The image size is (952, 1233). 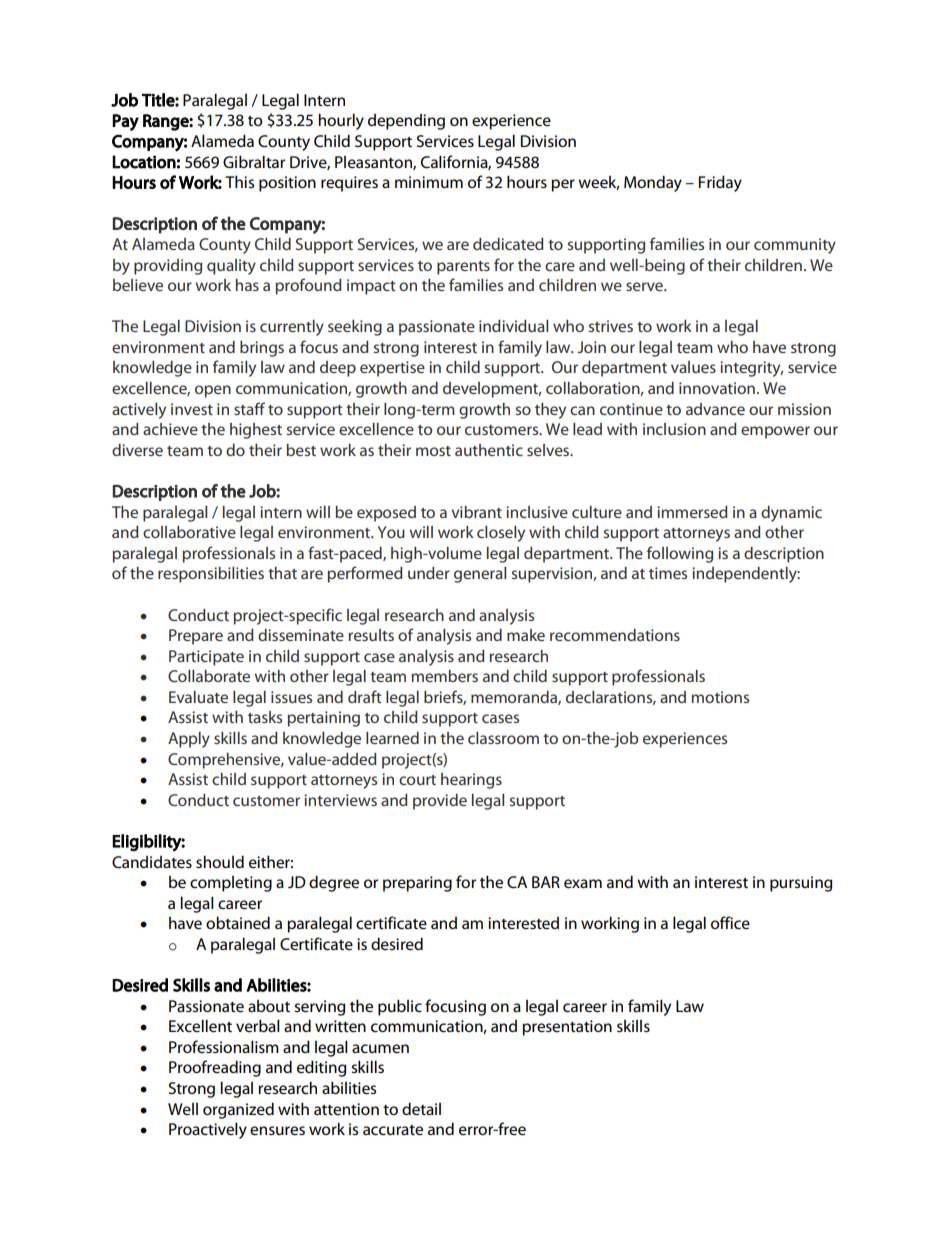 I want to click on development, so click(x=492, y=390).
